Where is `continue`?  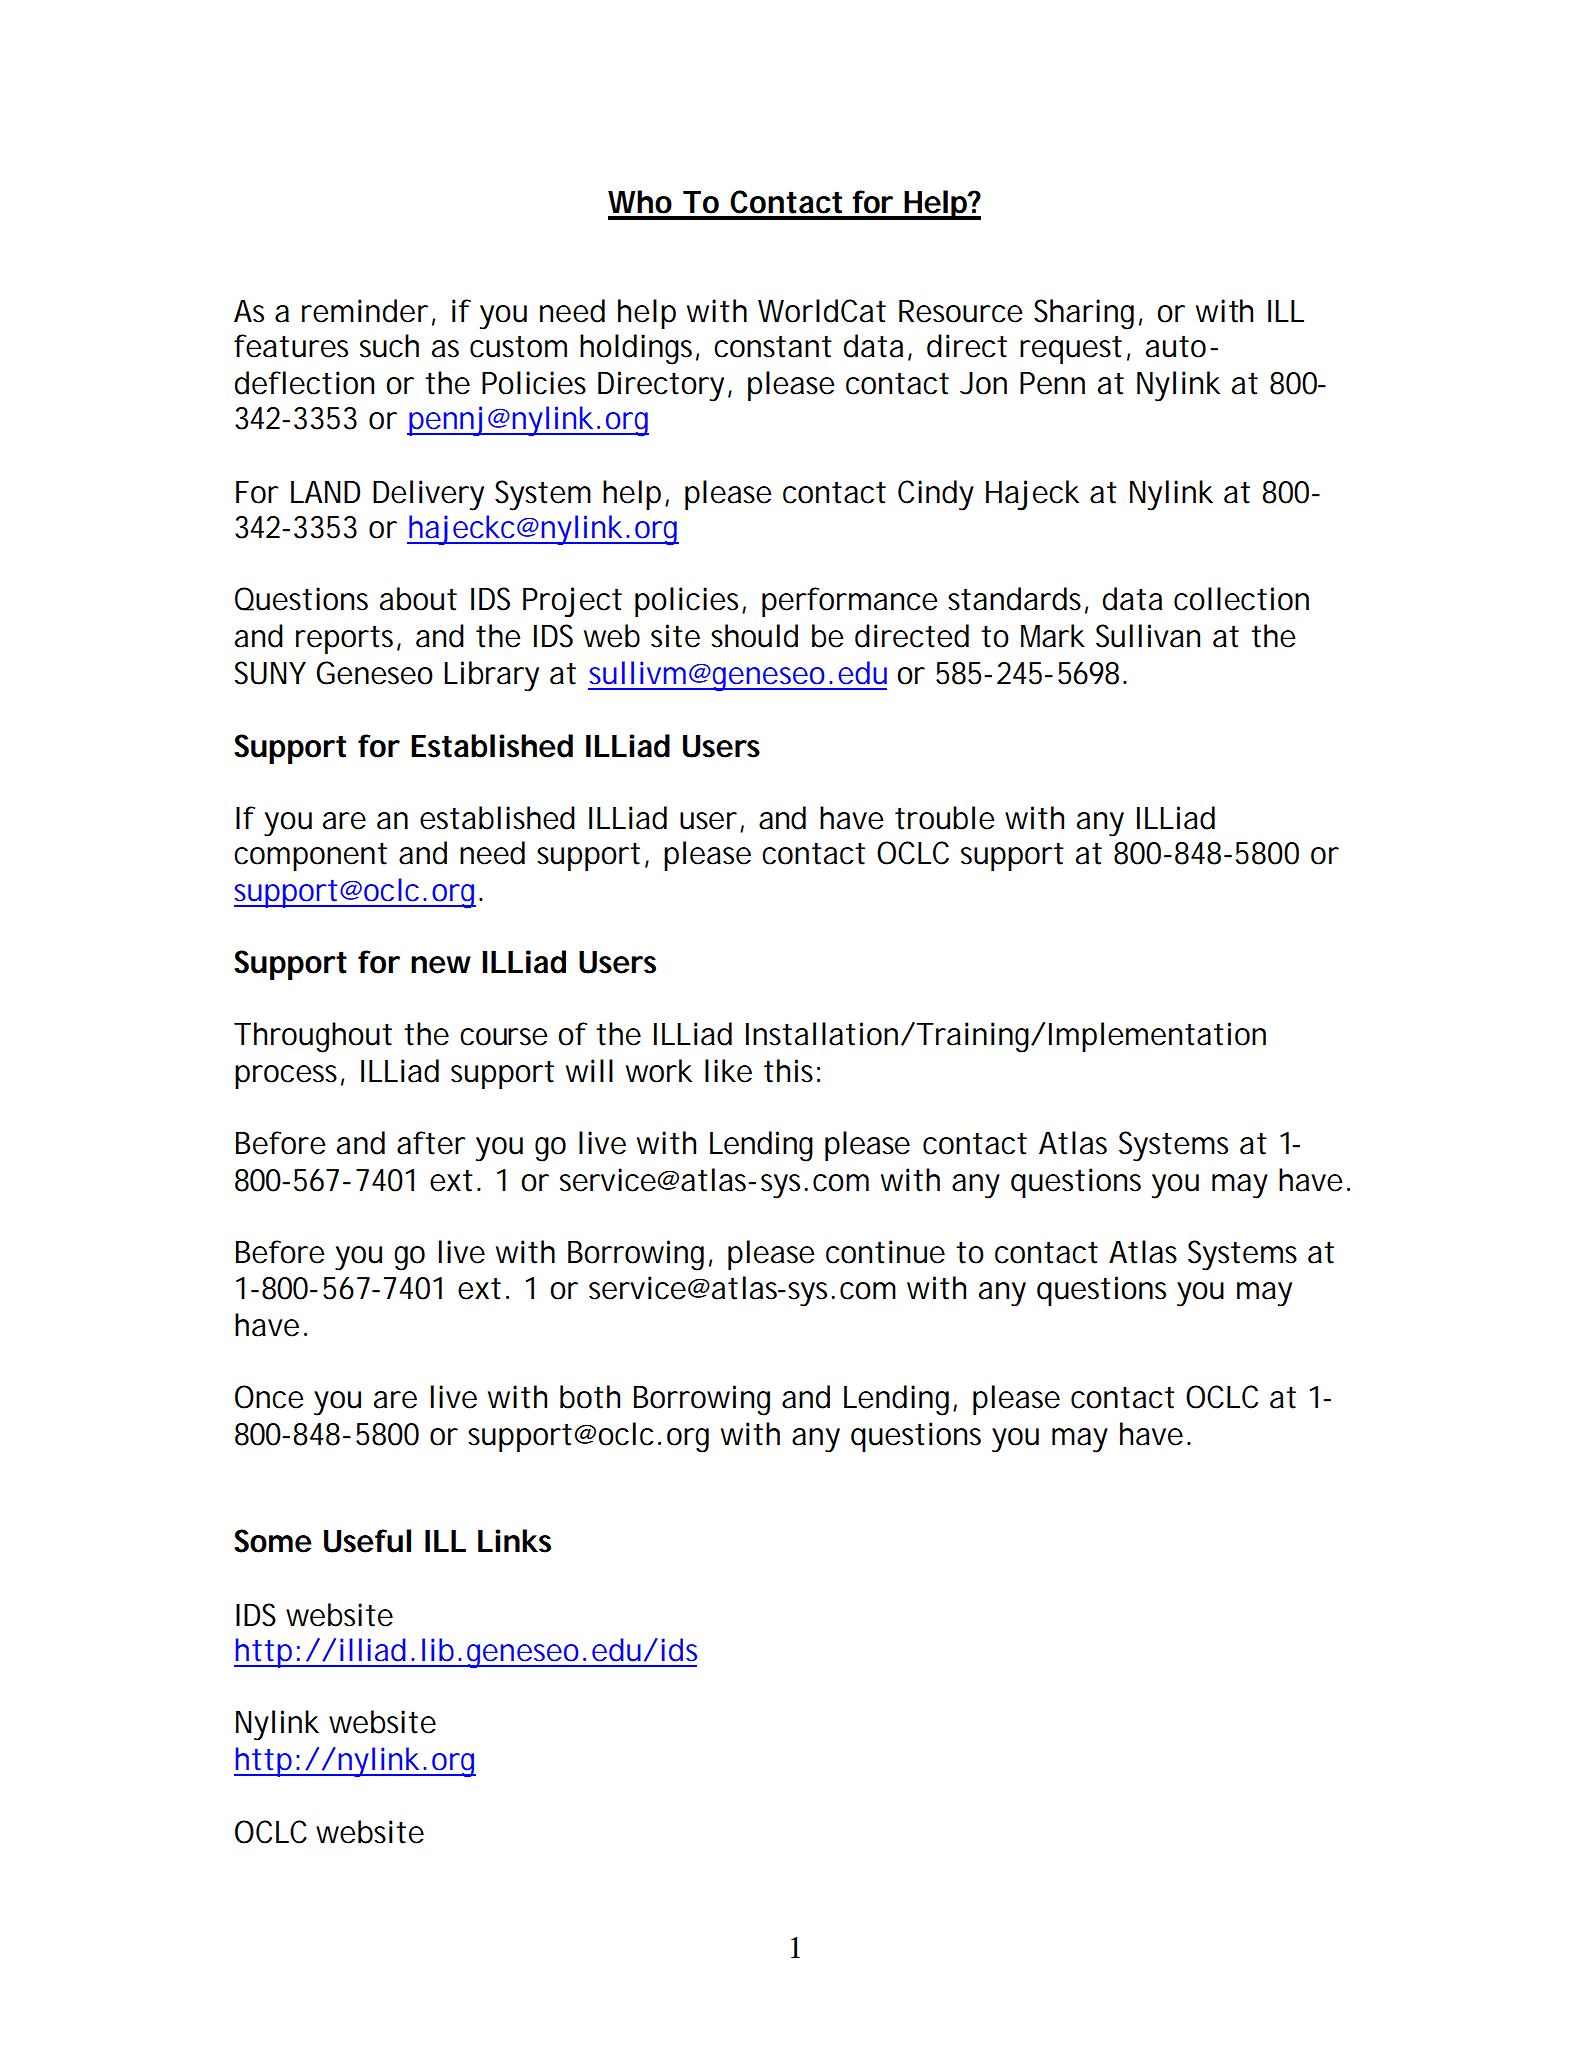 continue is located at coordinates (885, 1252).
